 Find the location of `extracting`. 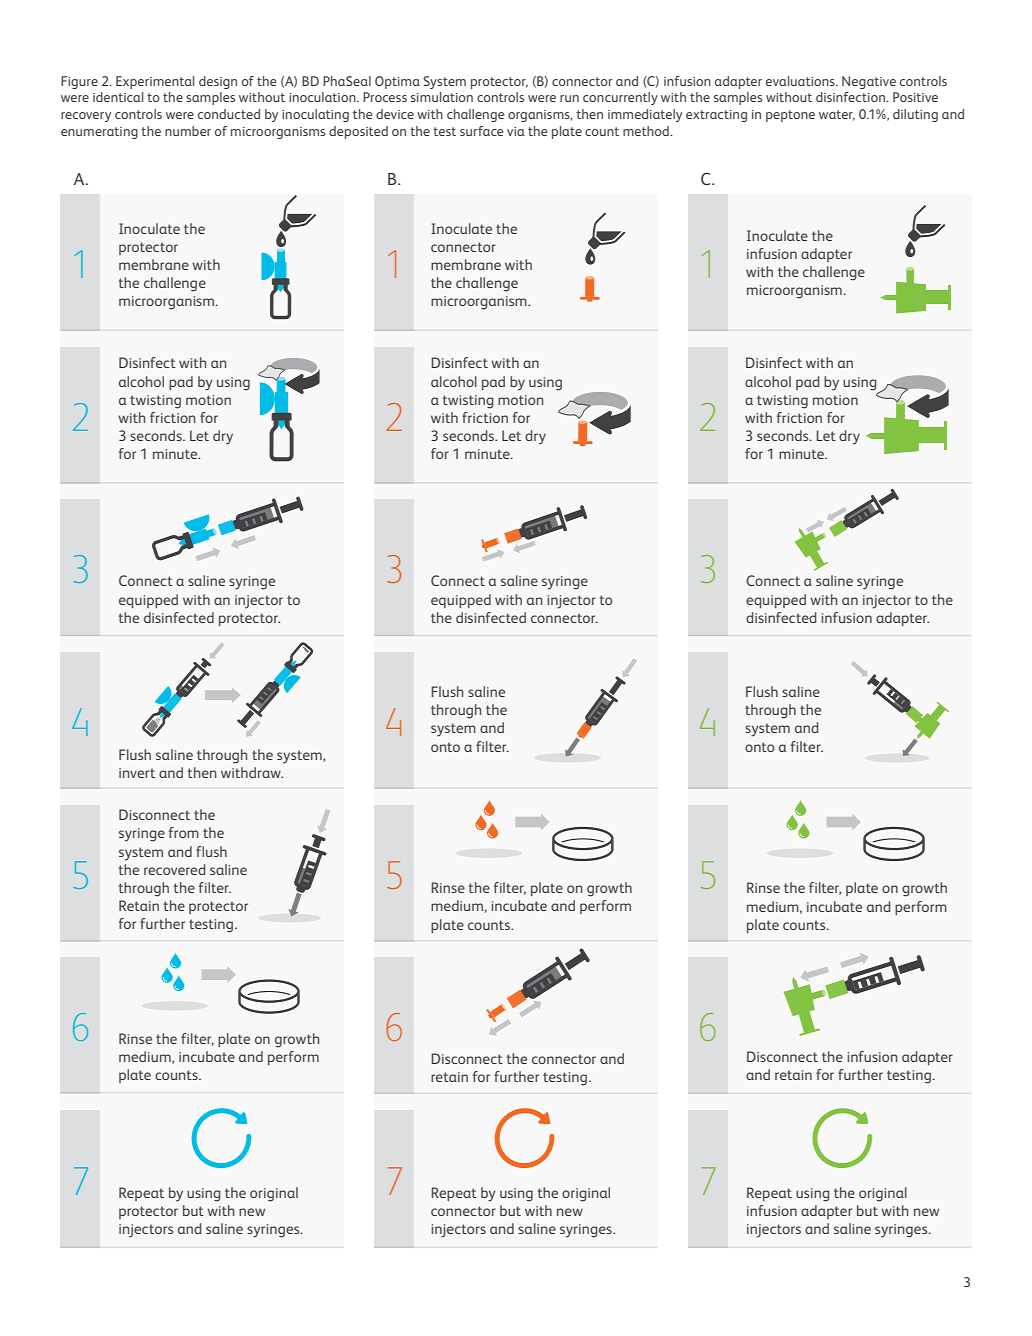

extracting is located at coordinates (716, 116).
